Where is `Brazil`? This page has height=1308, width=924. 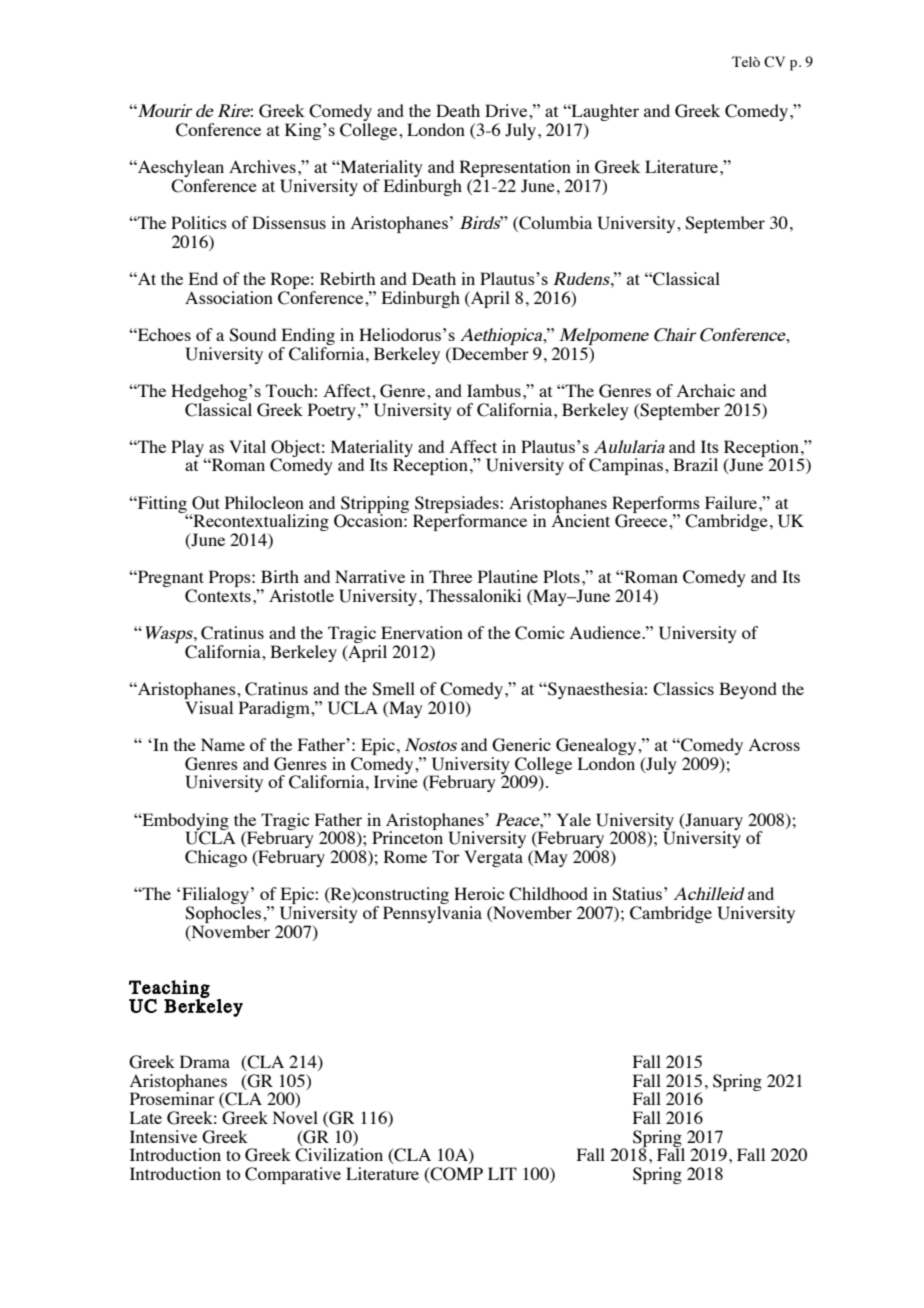 Brazil is located at coordinates (695, 464).
